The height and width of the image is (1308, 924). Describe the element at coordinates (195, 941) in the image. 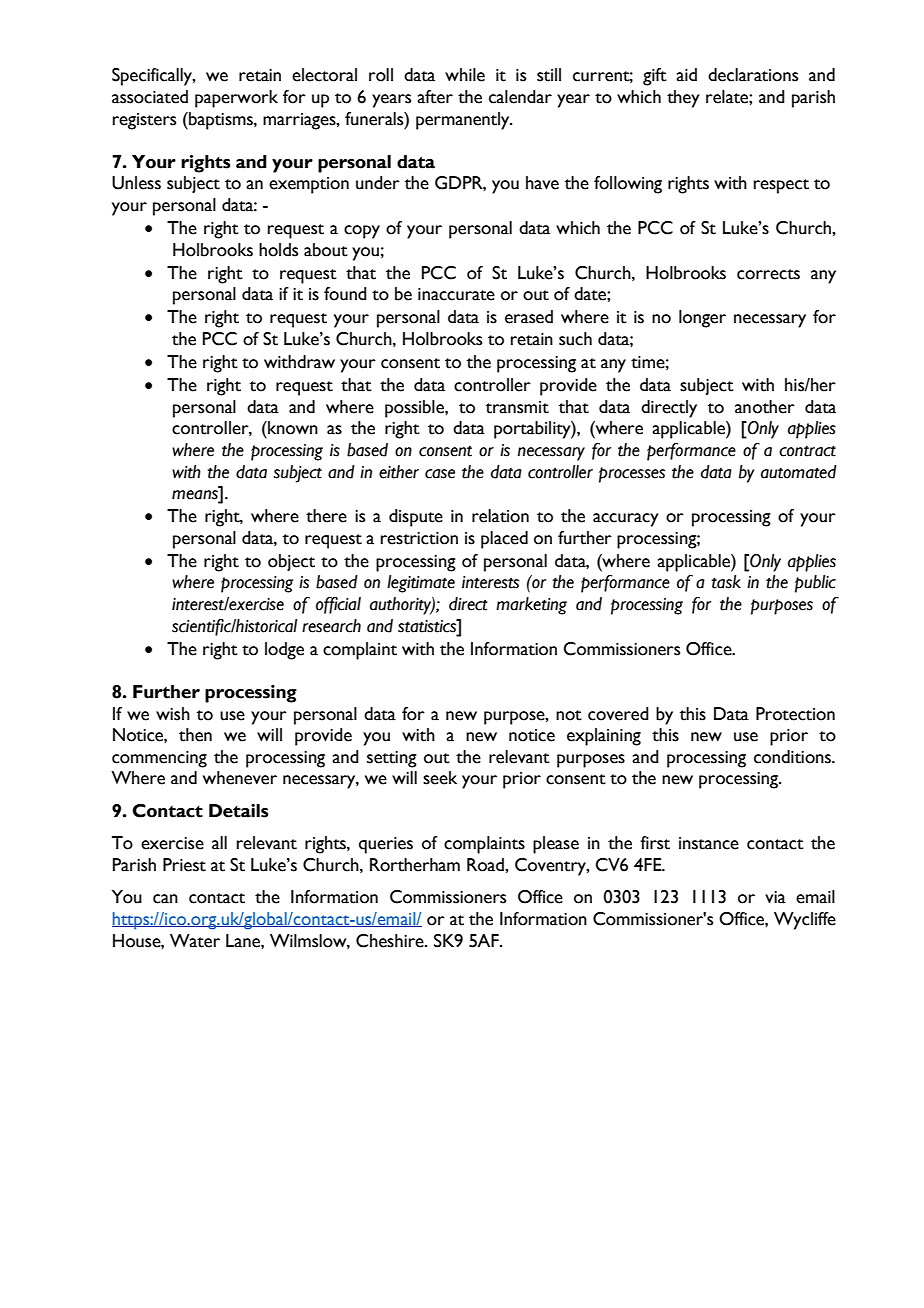

I see `Water` at that location.
